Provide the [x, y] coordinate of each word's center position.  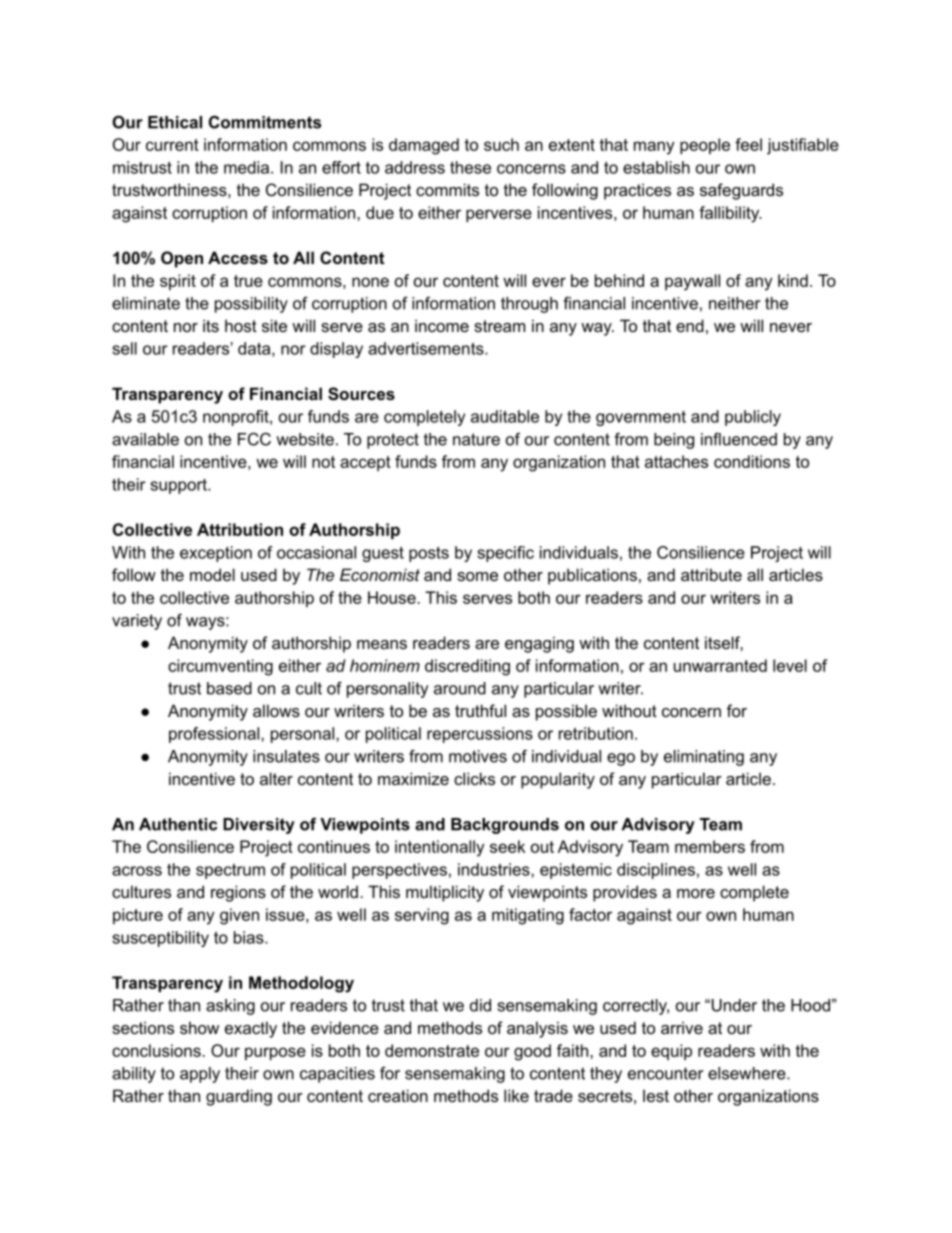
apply [200, 1075]
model [212, 574]
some [477, 576]
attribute [711, 574]
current [172, 145]
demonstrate [432, 1050]
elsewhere [748, 1073]
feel [748, 144]
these [470, 167]
